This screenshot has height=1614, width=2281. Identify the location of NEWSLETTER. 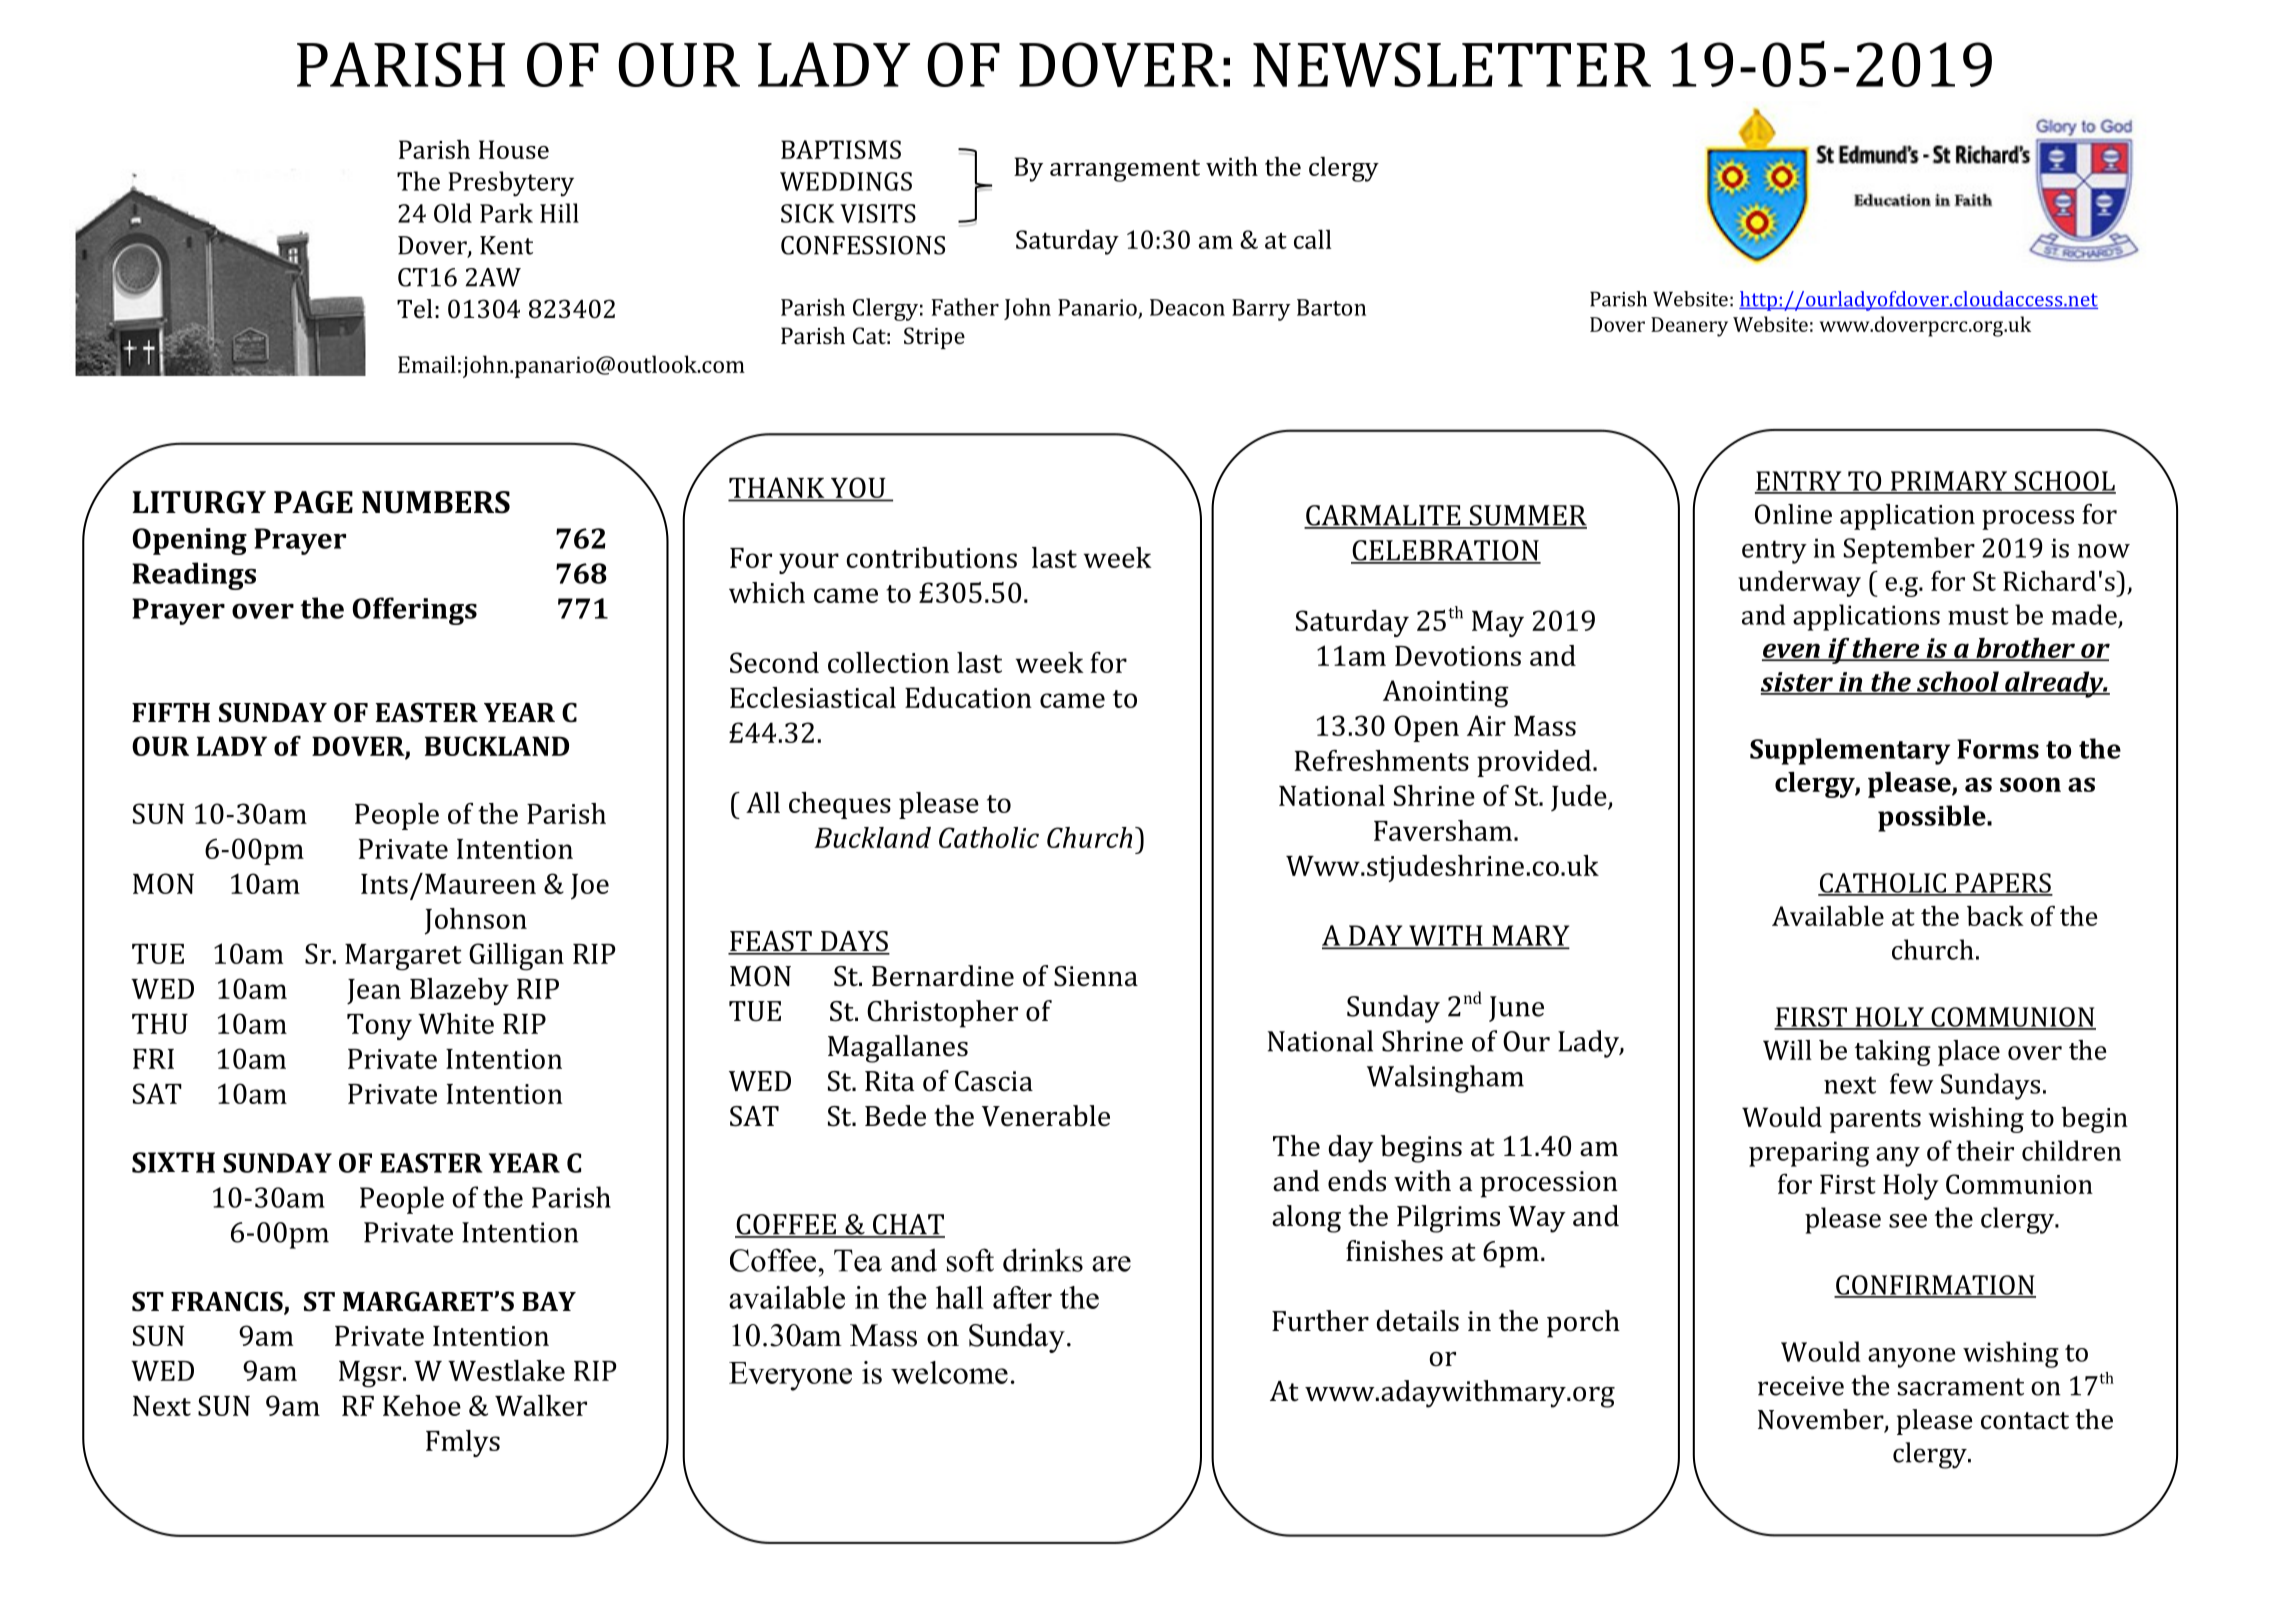
(1452, 64).
